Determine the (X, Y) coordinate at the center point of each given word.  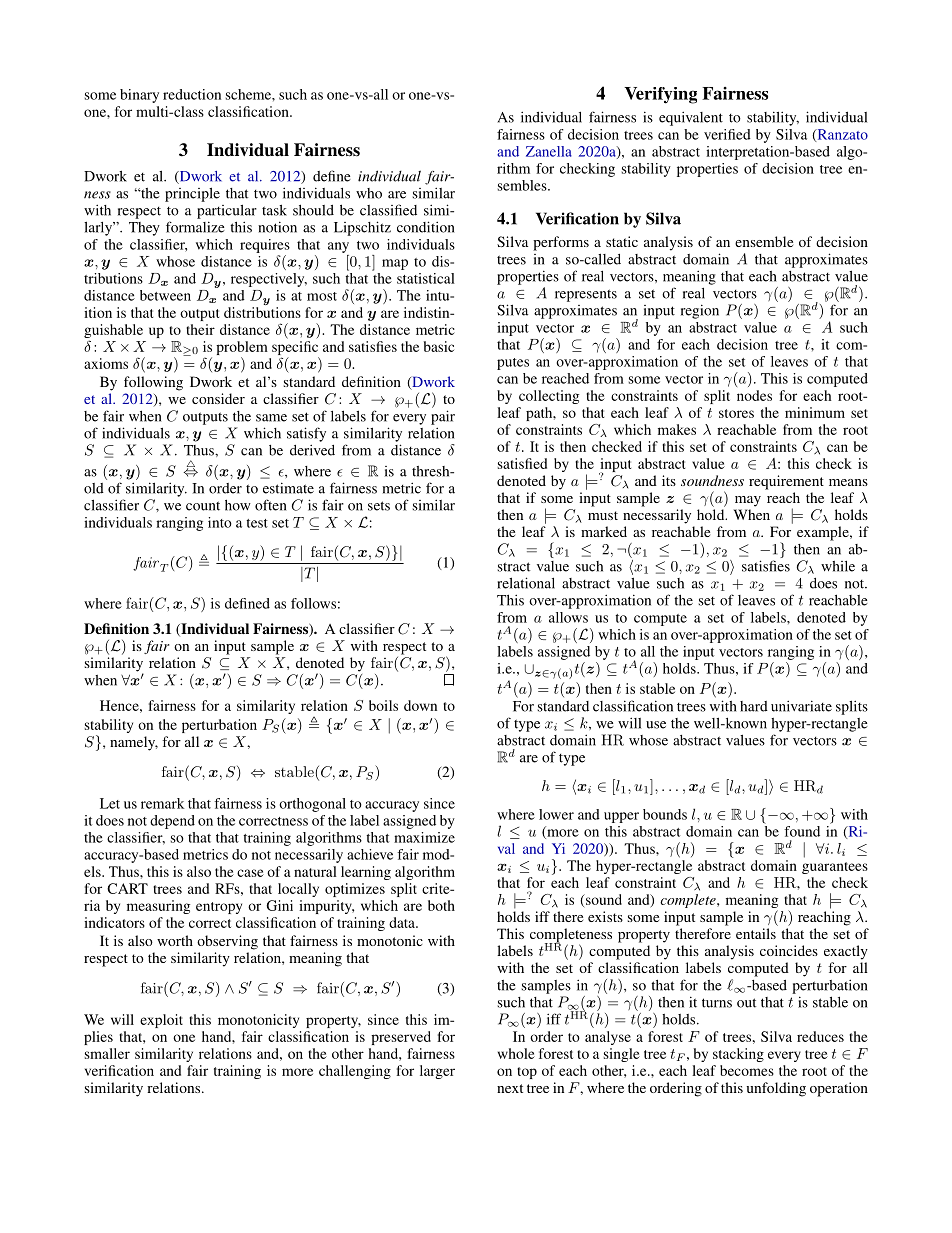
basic (439, 346)
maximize (424, 837)
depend (172, 822)
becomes (747, 1070)
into (220, 522)
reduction (192, 94)
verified (727, 134)
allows (568, 617)
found (802, 831)
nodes (754, 395)
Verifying (660, 95)
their (200, 329)
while (838, 566)
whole (516, 1053)
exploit (161, 1021)
